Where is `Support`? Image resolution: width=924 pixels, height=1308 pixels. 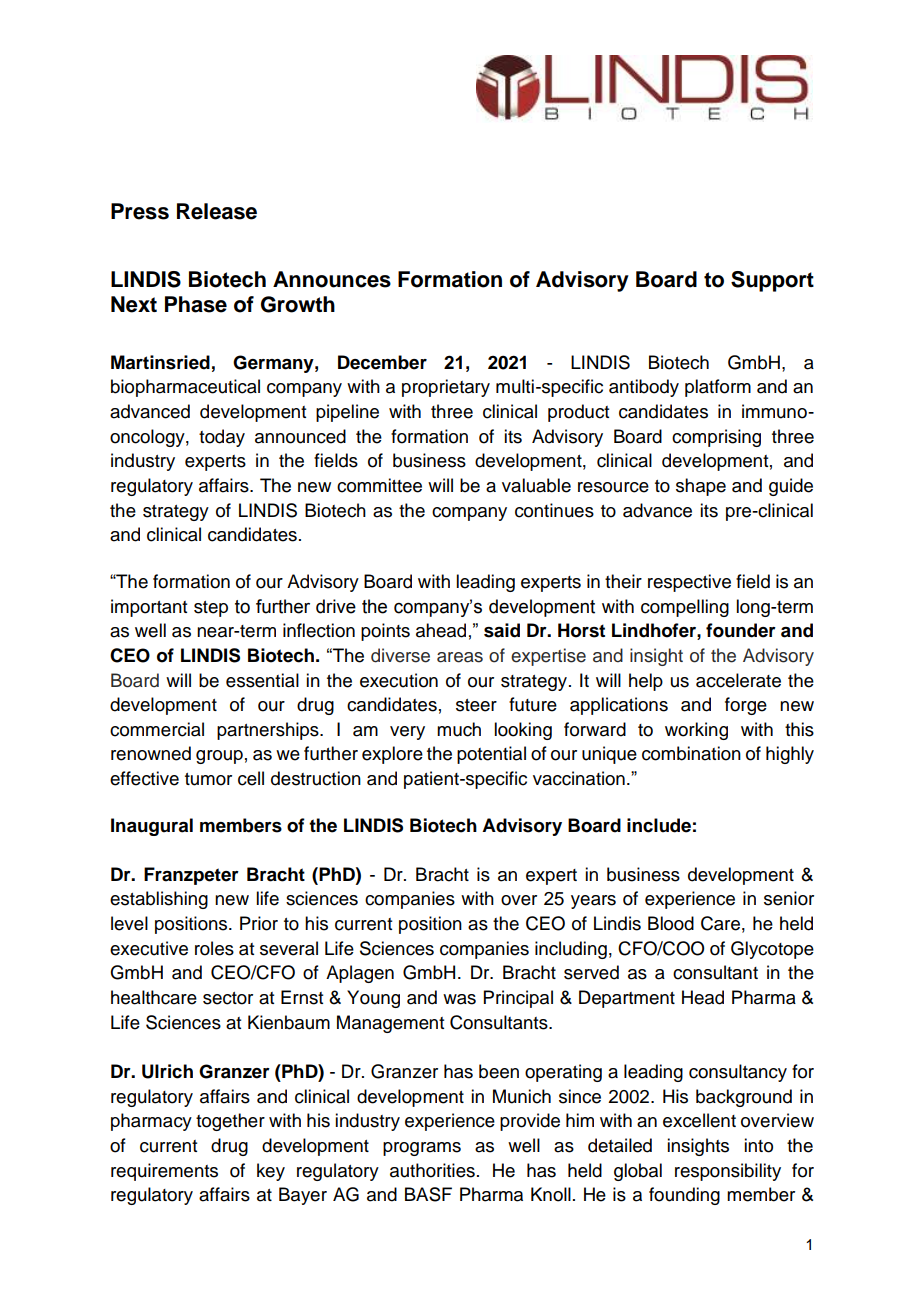
Support is located at coordinates (772, 281).
